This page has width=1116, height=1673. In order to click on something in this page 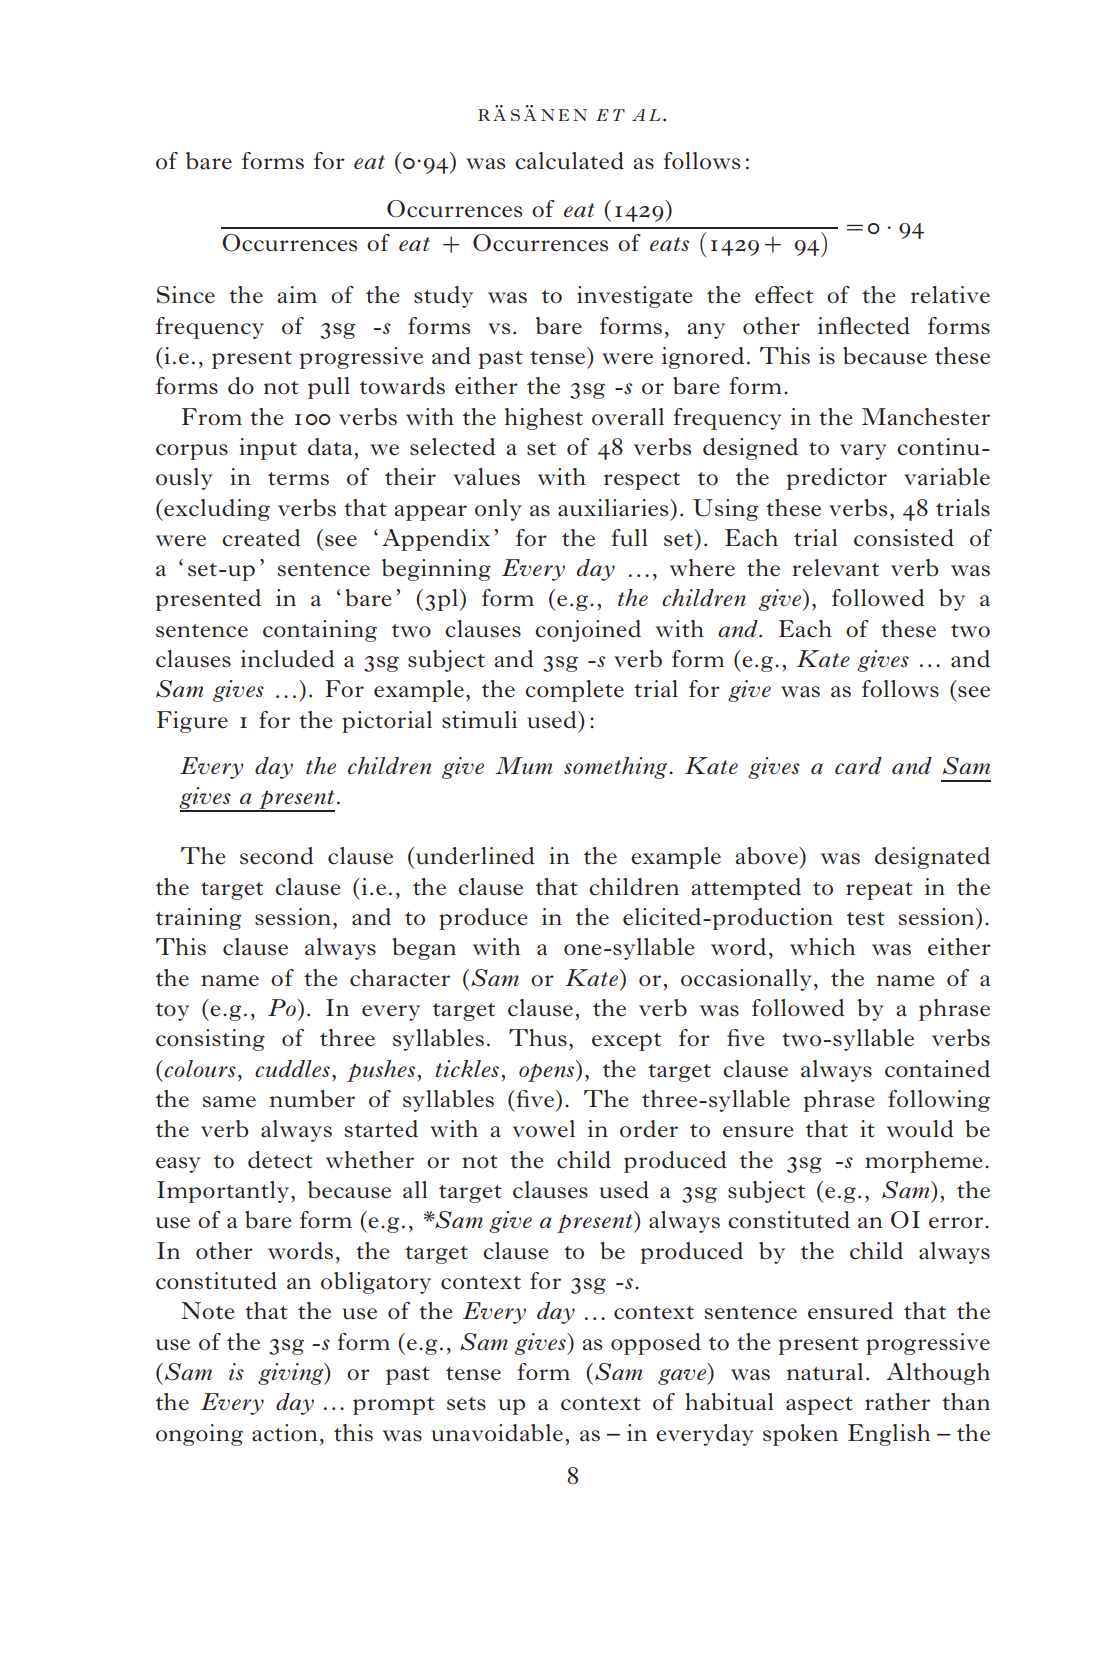, I will do `click(615, 768)`.
